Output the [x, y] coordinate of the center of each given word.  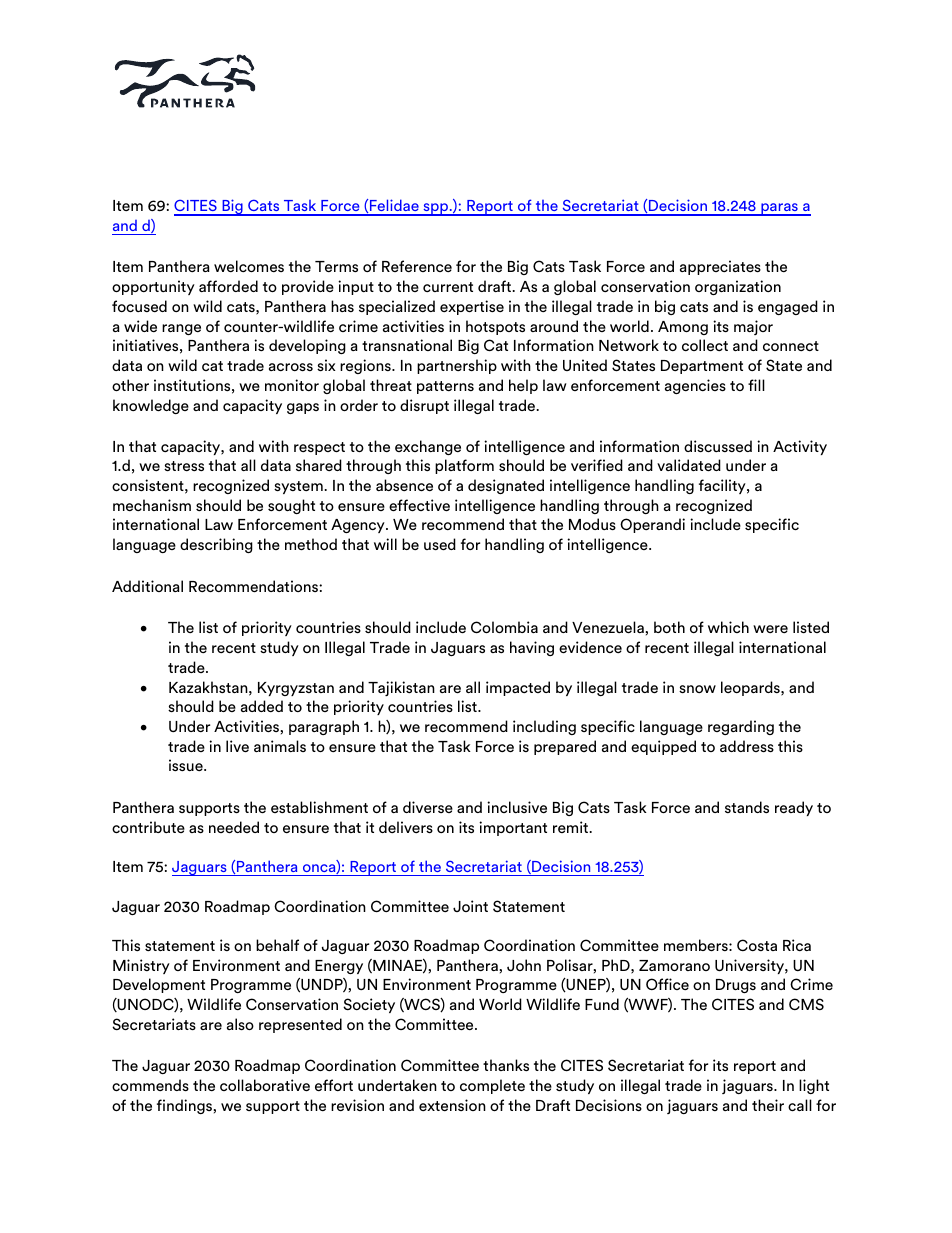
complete [492, 1086]
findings [184, 1106]
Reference [417, 266]
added [262, 706]
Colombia [504, 627]
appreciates [720, 267]
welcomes [249, 266]
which [728, 627]
